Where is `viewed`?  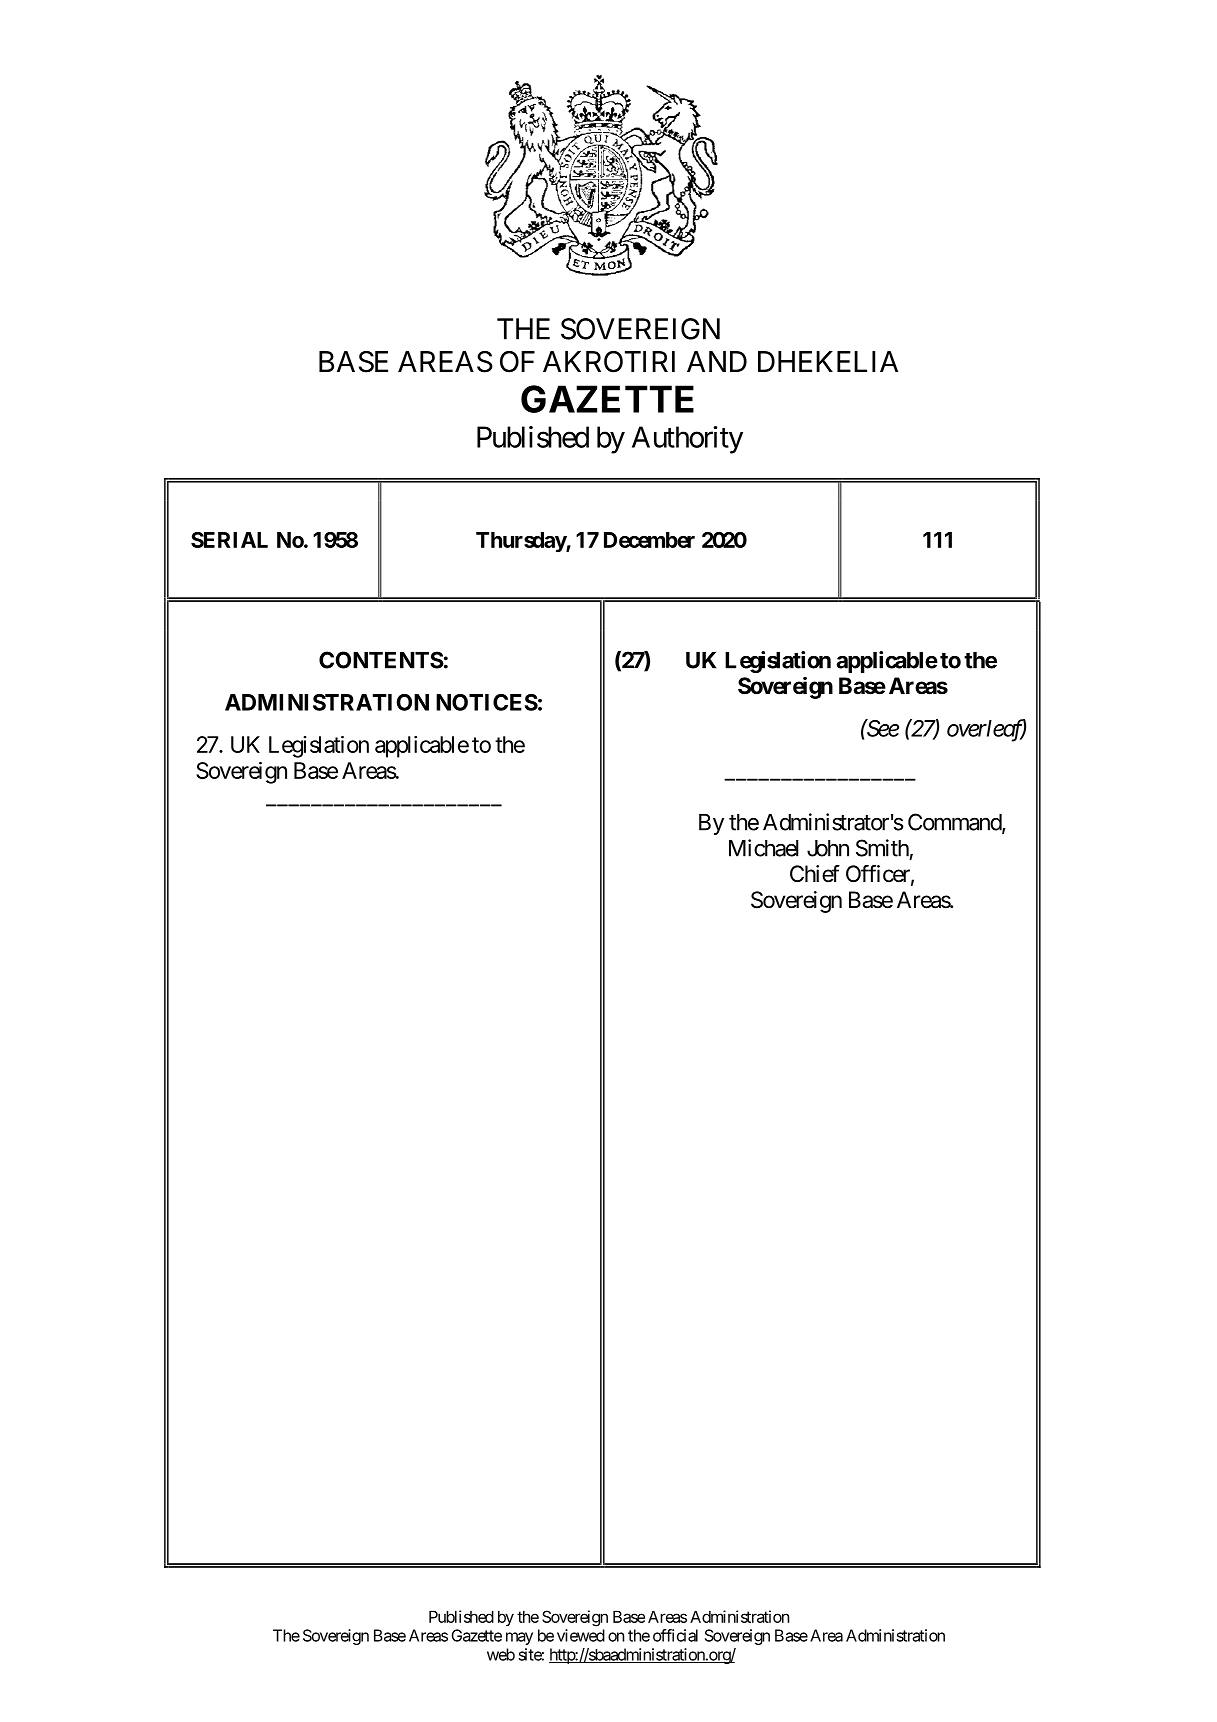 viewed is located at coordinates (581, 1635).
